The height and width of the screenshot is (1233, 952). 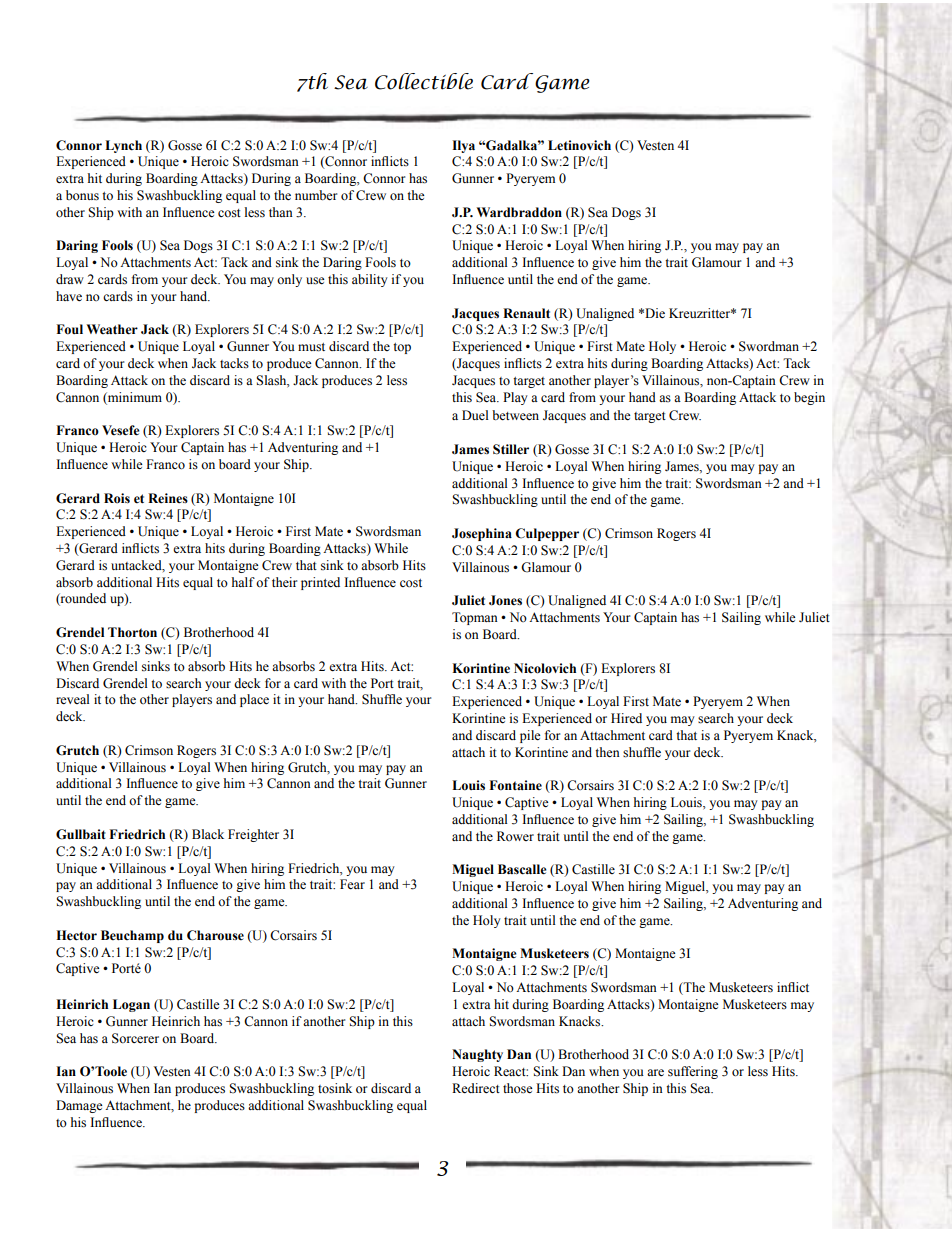 I want to click on Weather, so click(x=112, y=329).
